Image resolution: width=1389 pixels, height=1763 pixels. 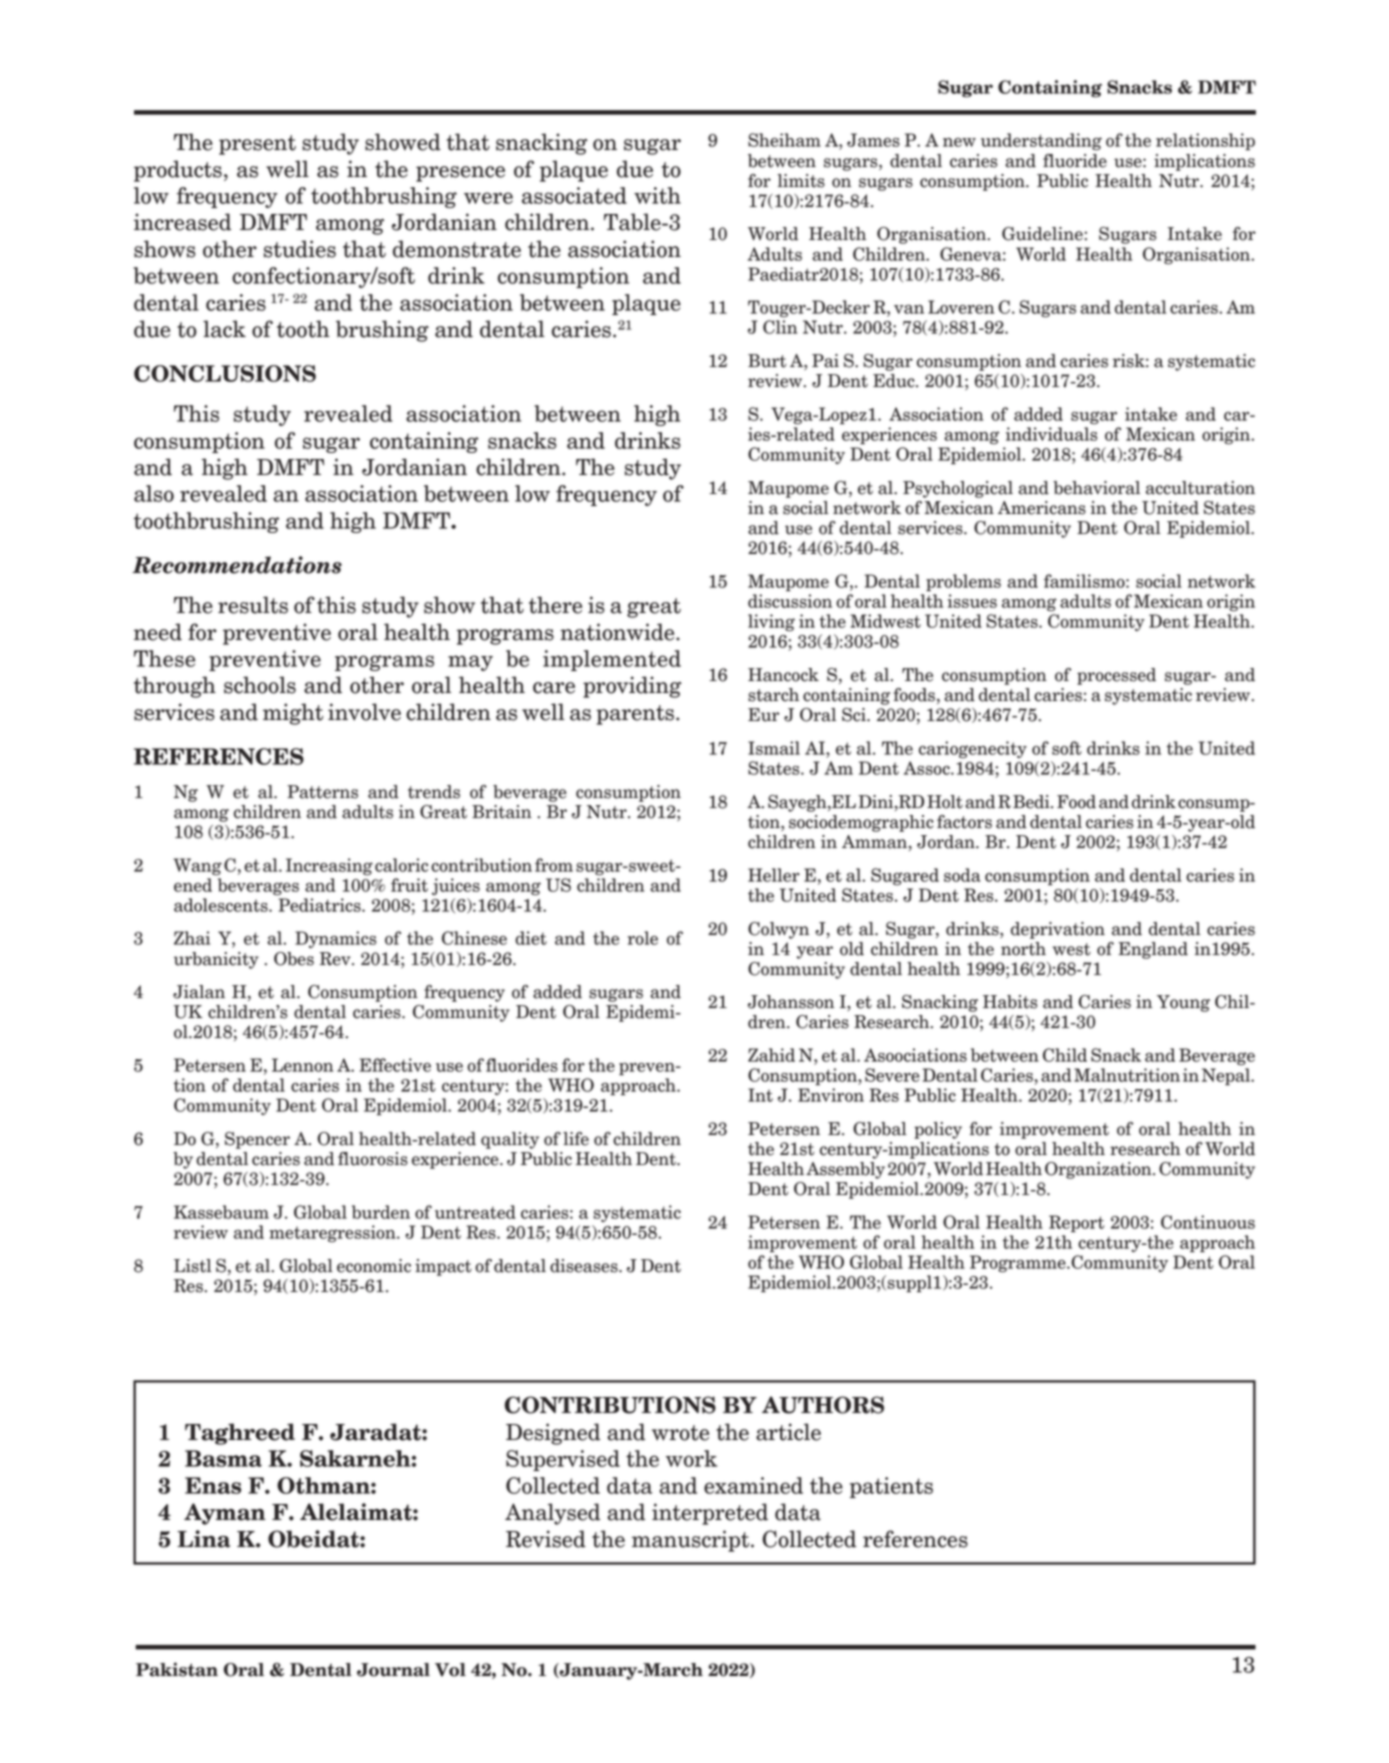 I want to click on understanding, so click(x=1041, y=142).
